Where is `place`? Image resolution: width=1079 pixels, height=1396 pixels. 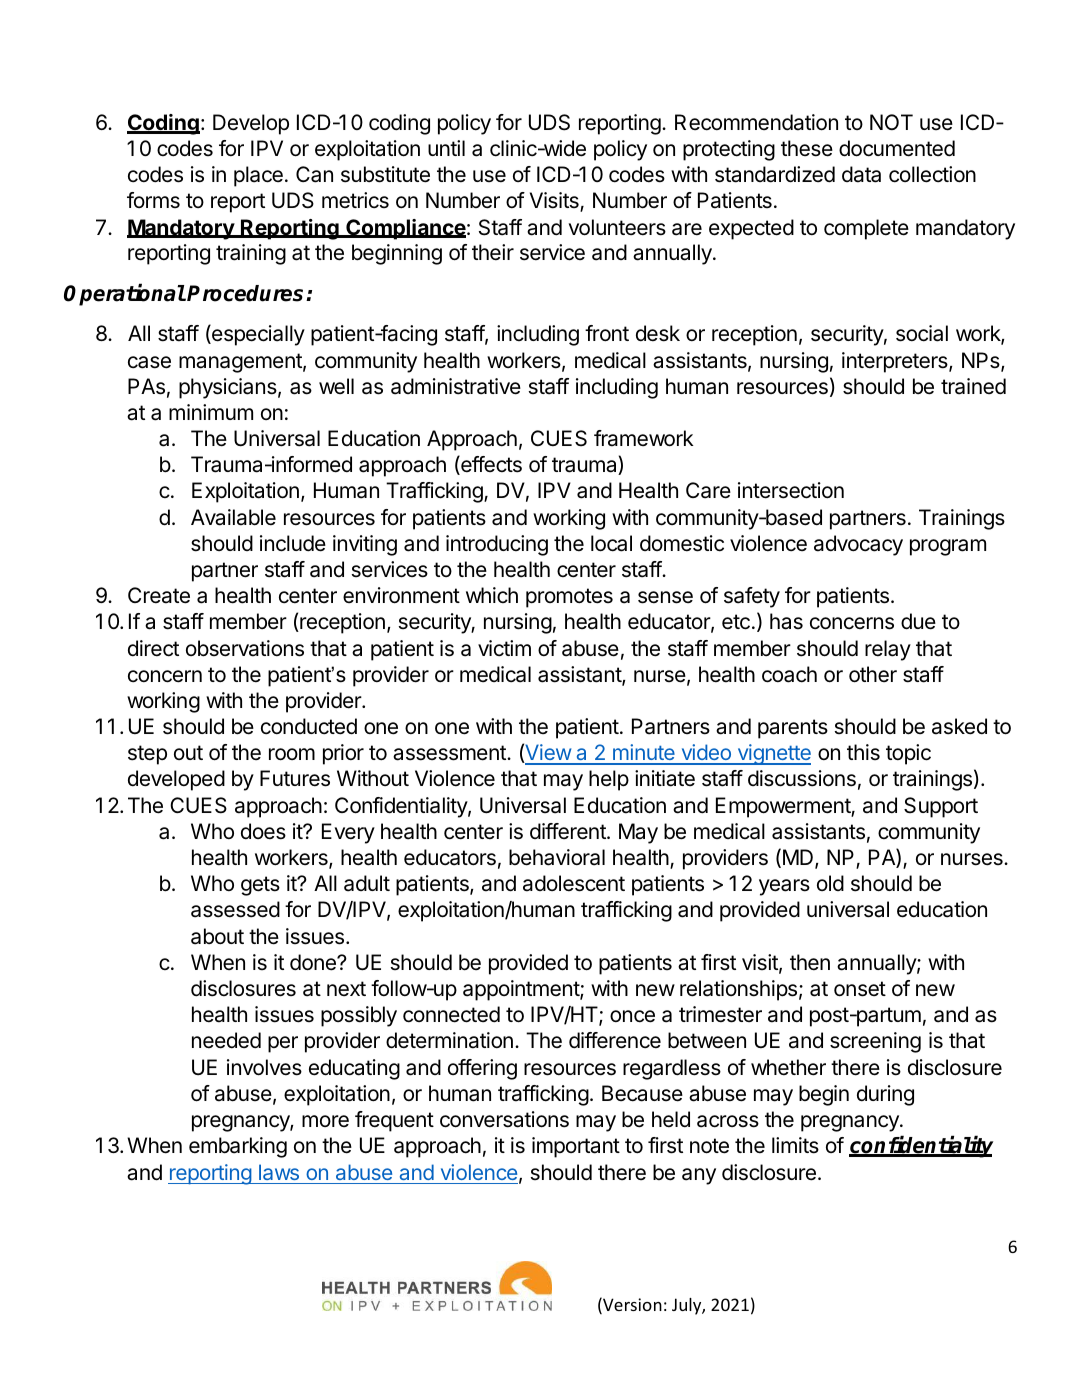
place is located at coordinates (258, 176).
